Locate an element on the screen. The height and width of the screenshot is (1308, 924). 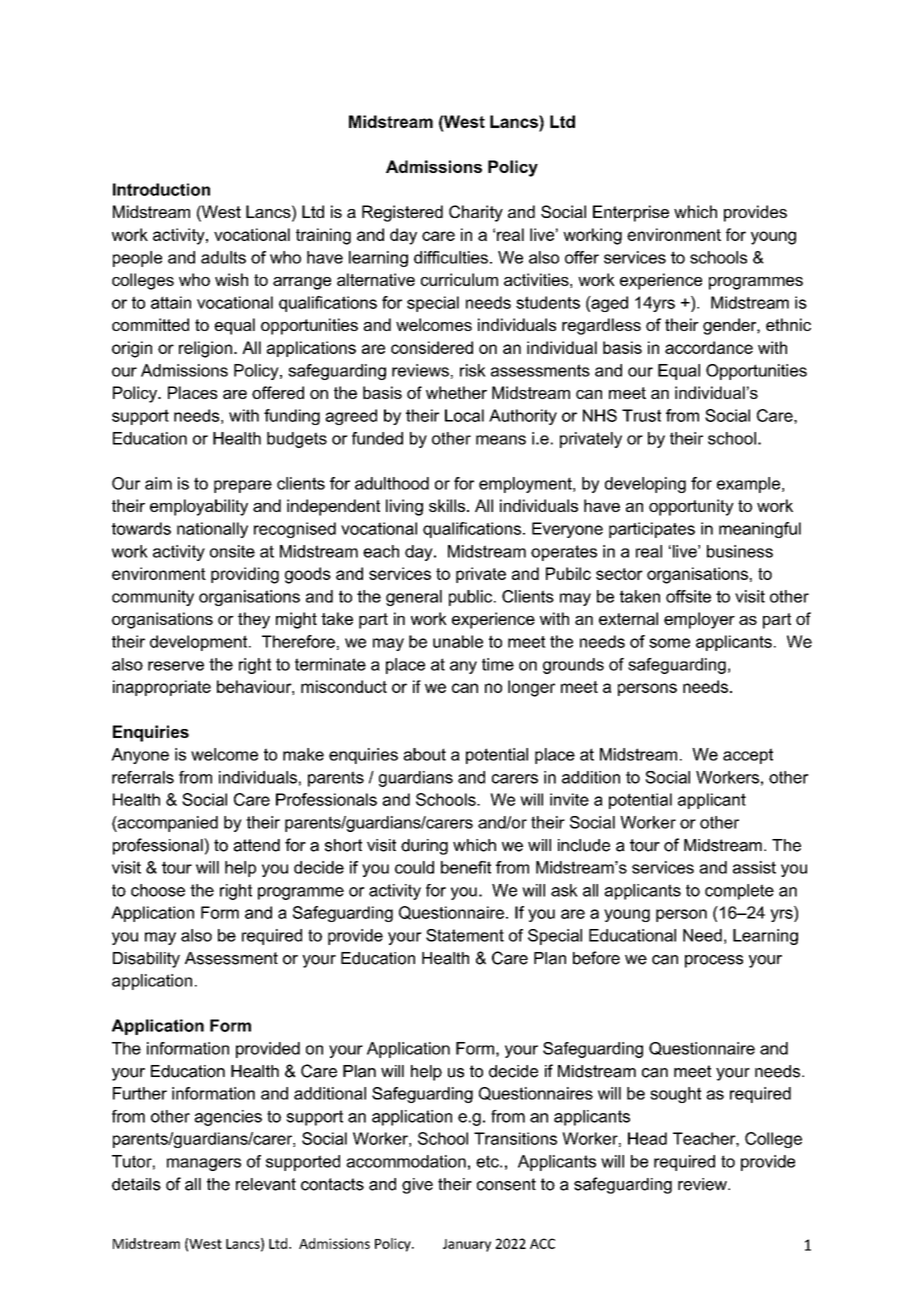
Statement is located at coordinates (465, 935).
